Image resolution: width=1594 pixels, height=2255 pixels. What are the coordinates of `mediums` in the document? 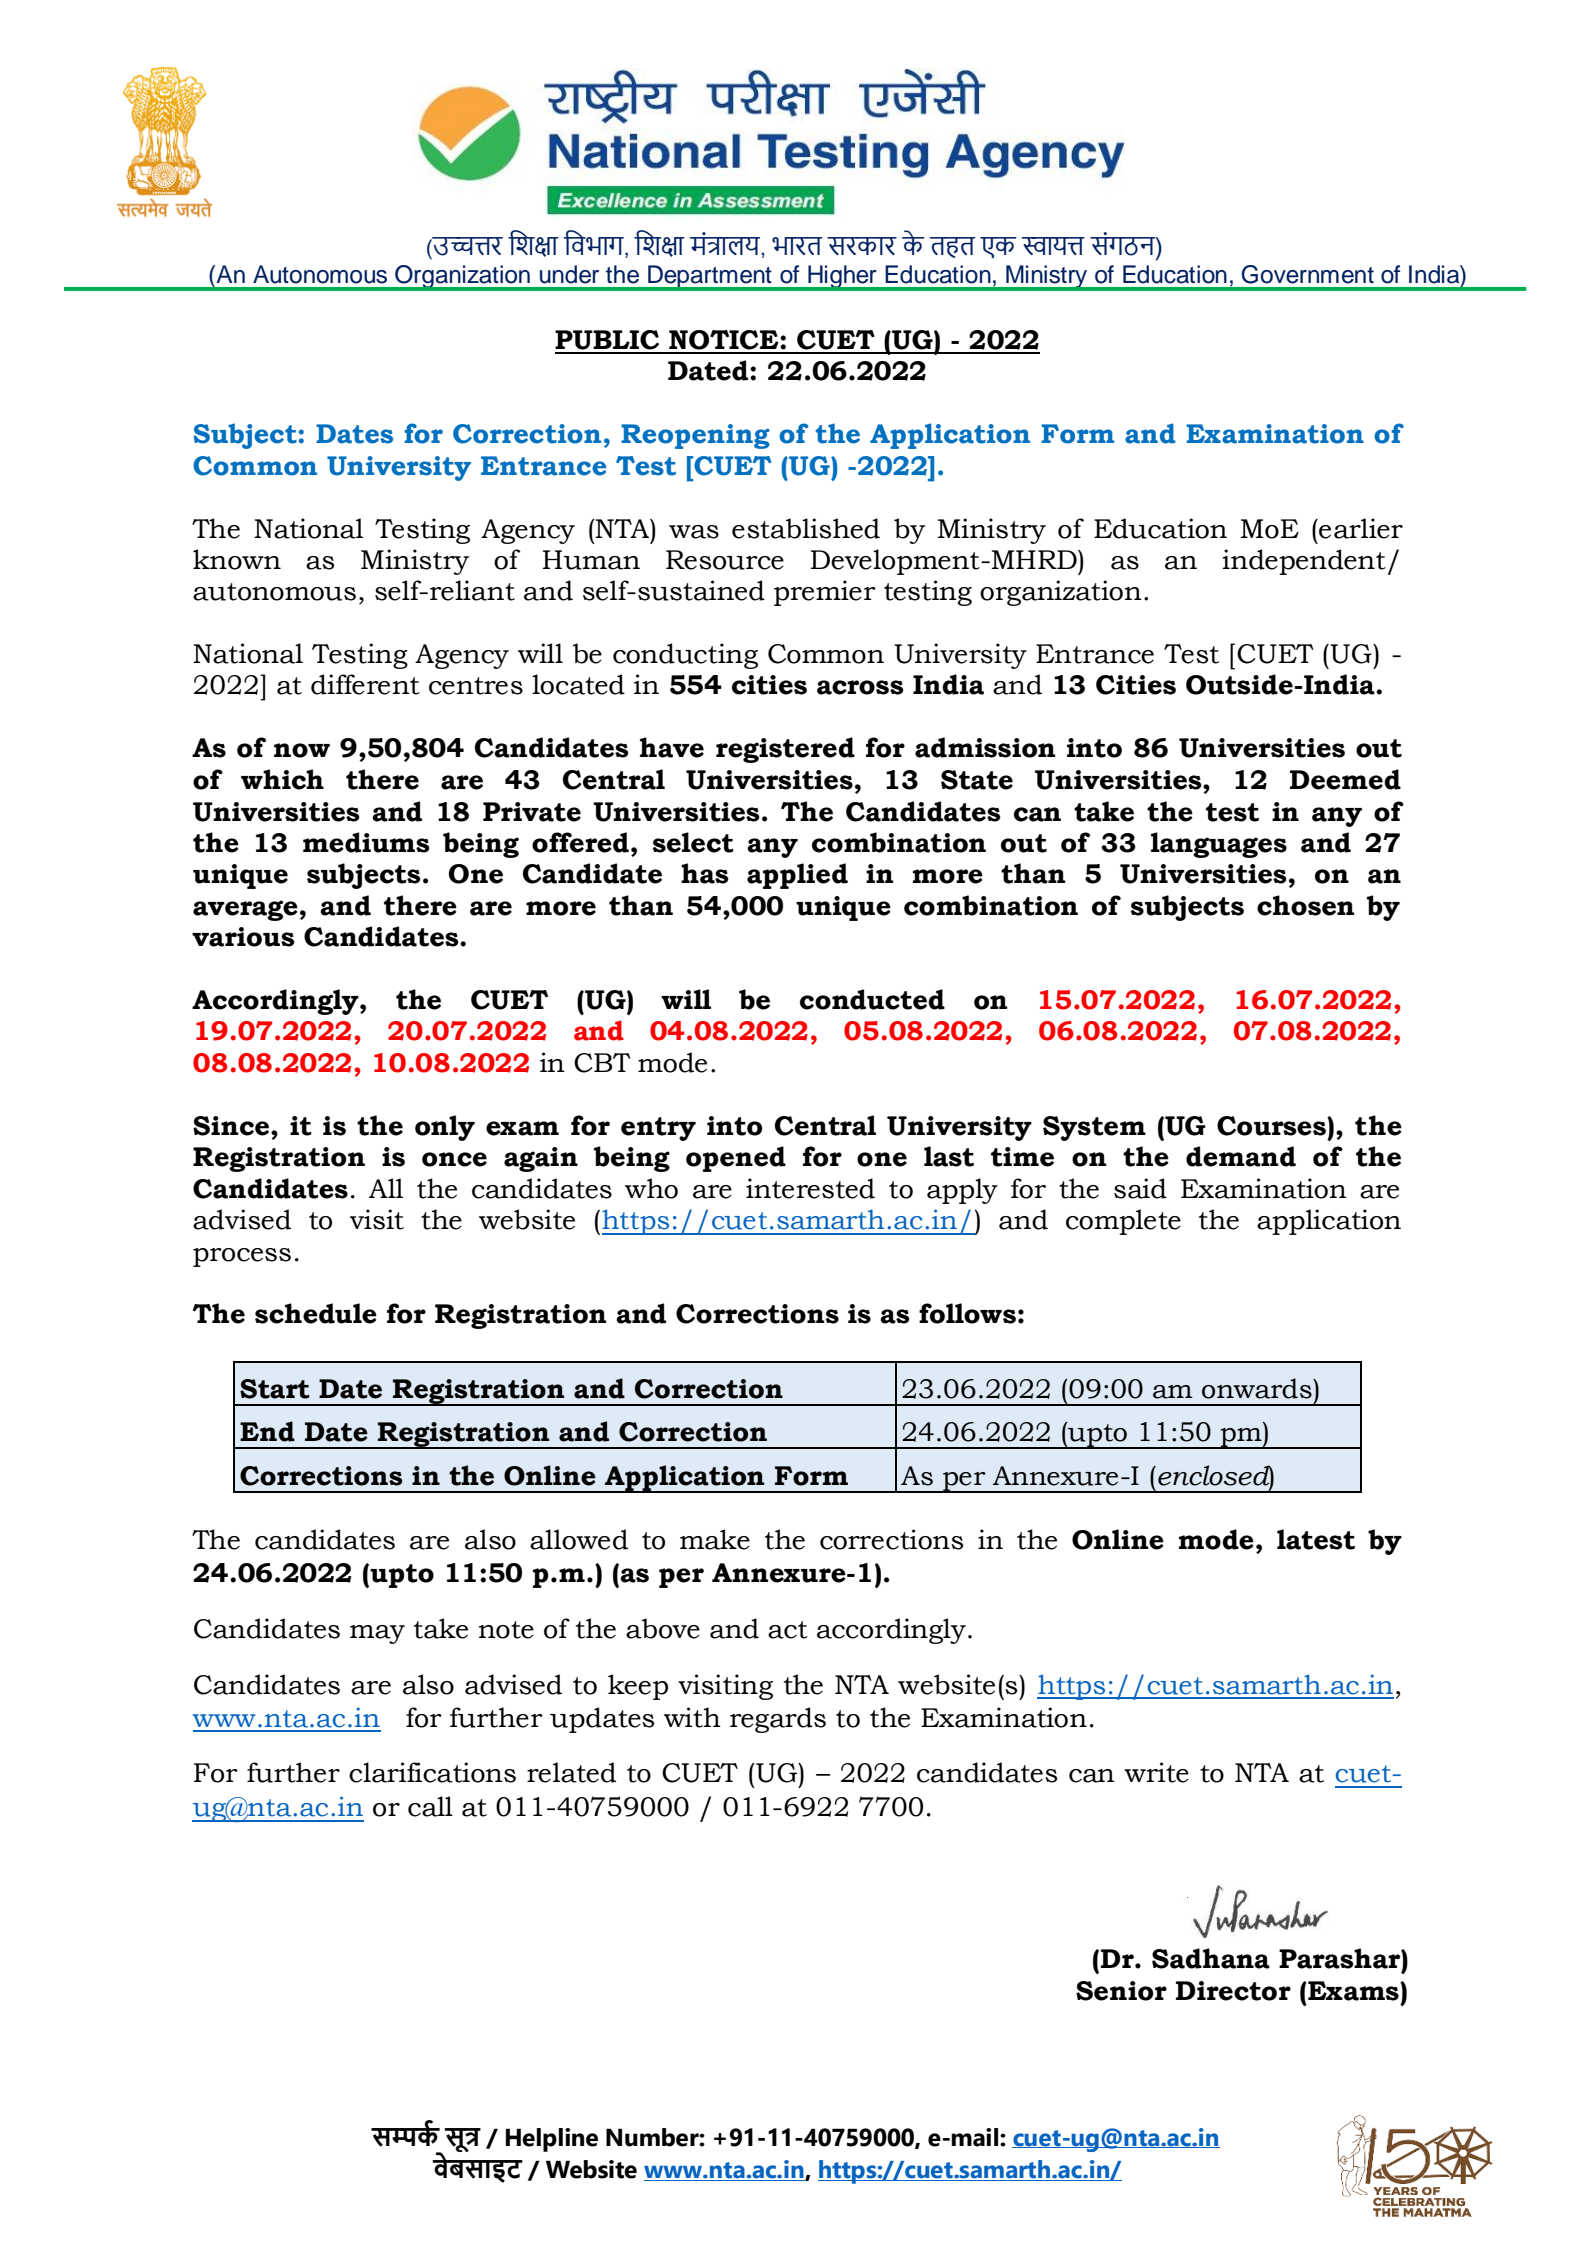 It's located at (366, 842).
